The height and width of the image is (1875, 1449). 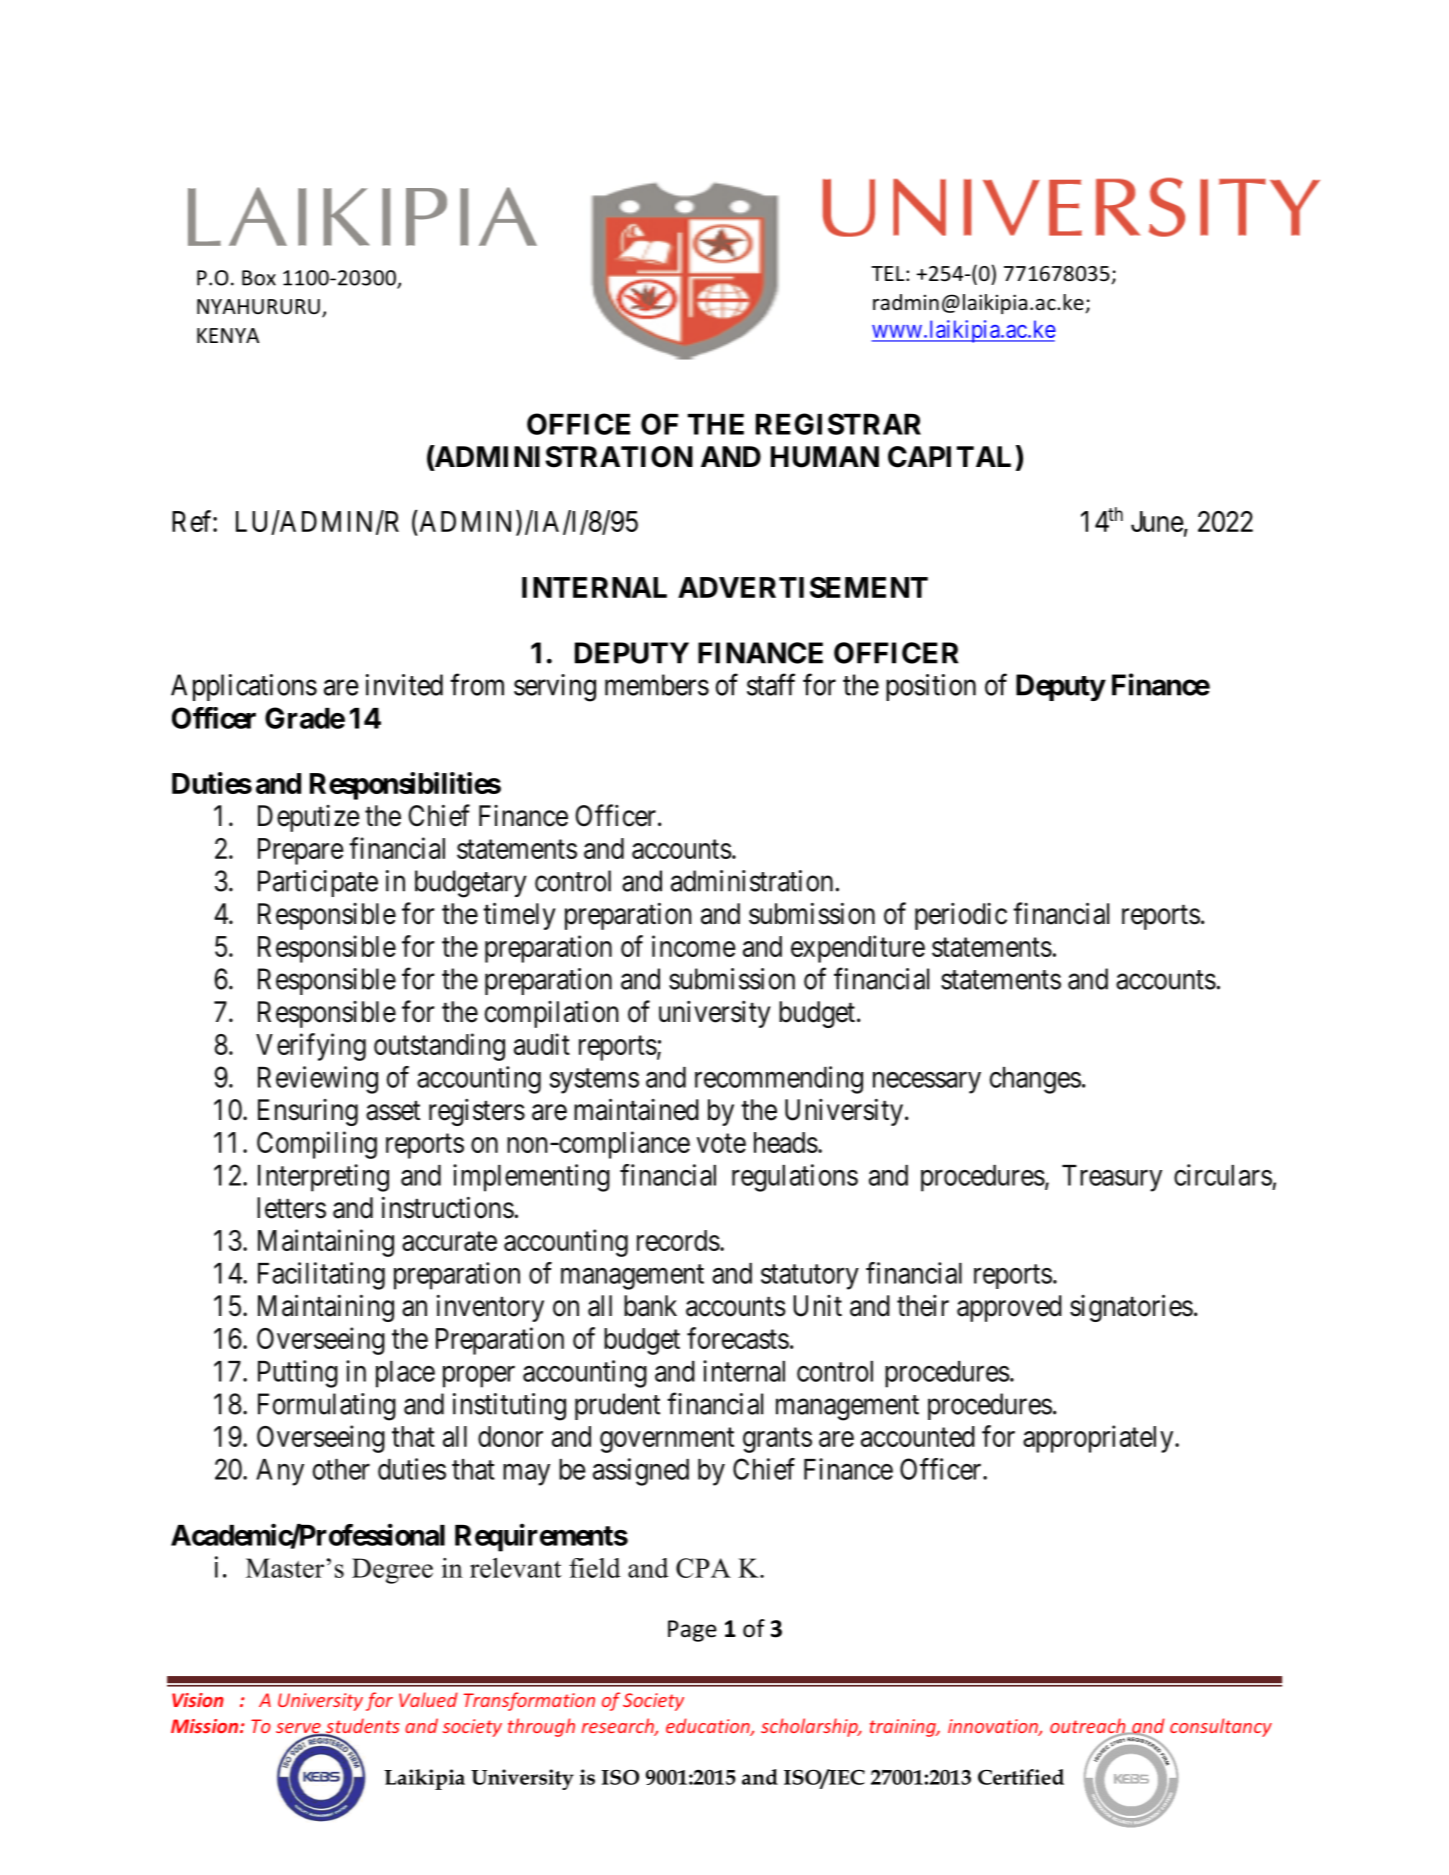 I want to click on serve, so click(x=299, y=1729).
